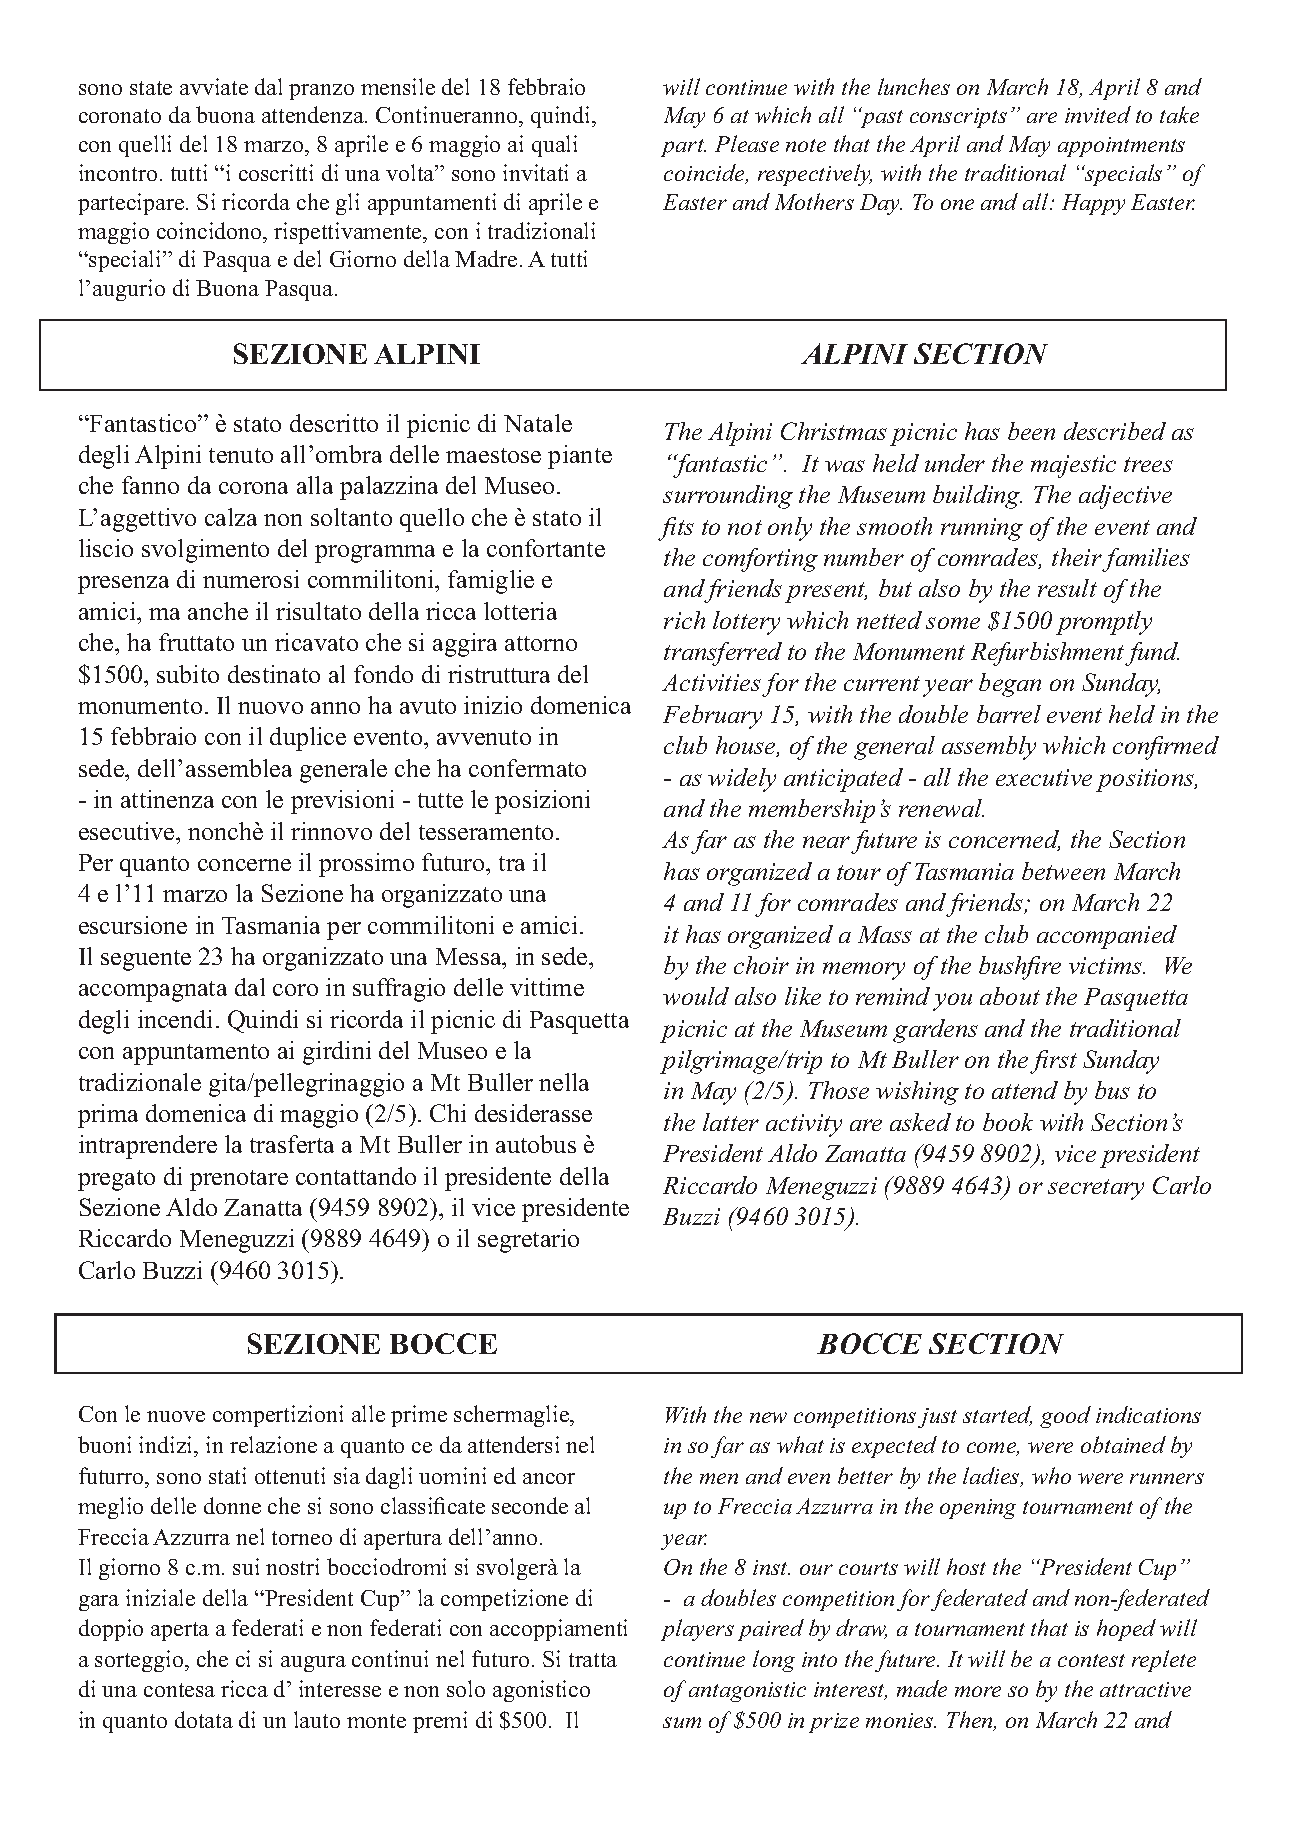 This screenshot has width=1297, height=1835. I want to click on Refurbishment, so click(1049, 654).
